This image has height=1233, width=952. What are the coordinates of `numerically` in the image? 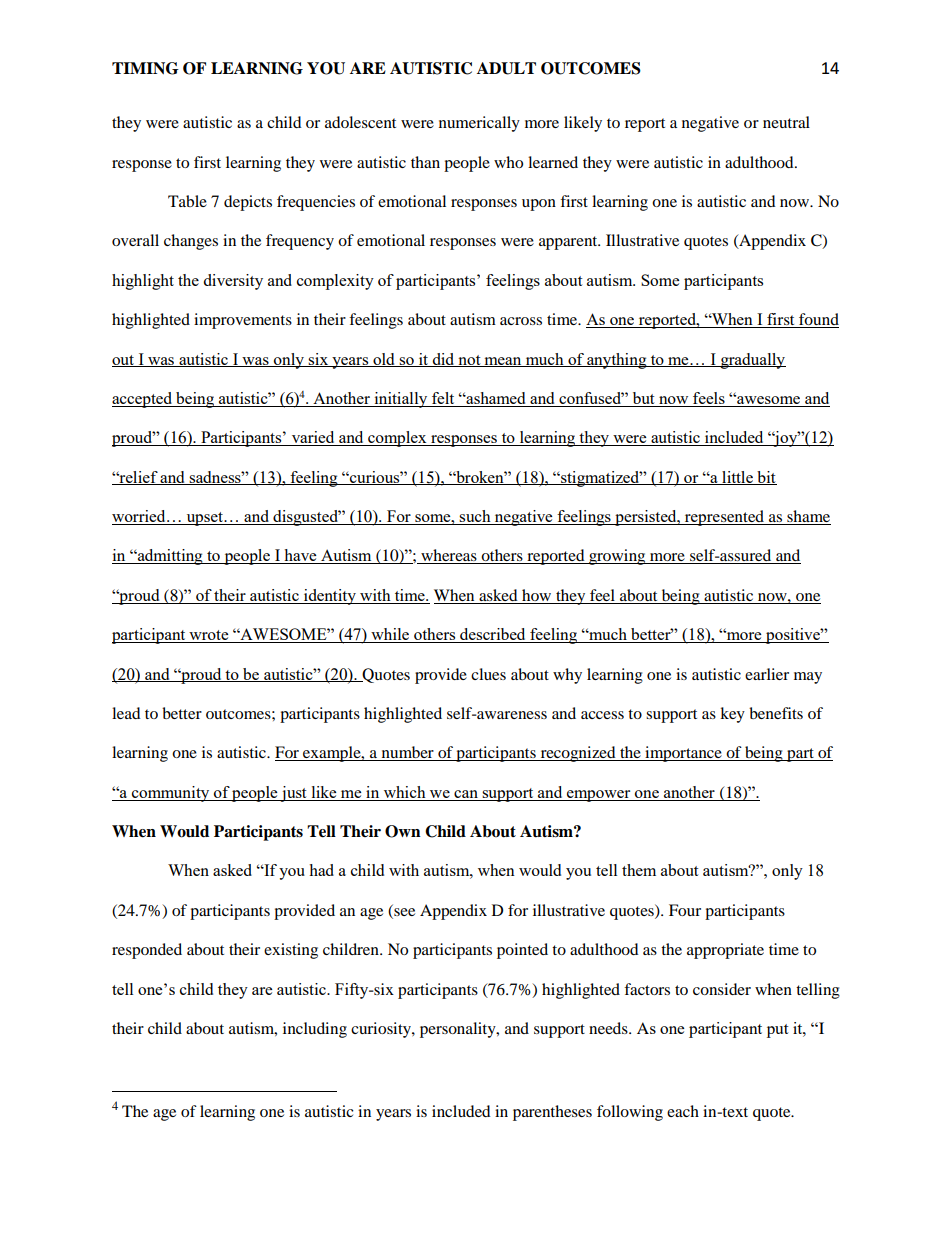 It's located at (479, 124).
